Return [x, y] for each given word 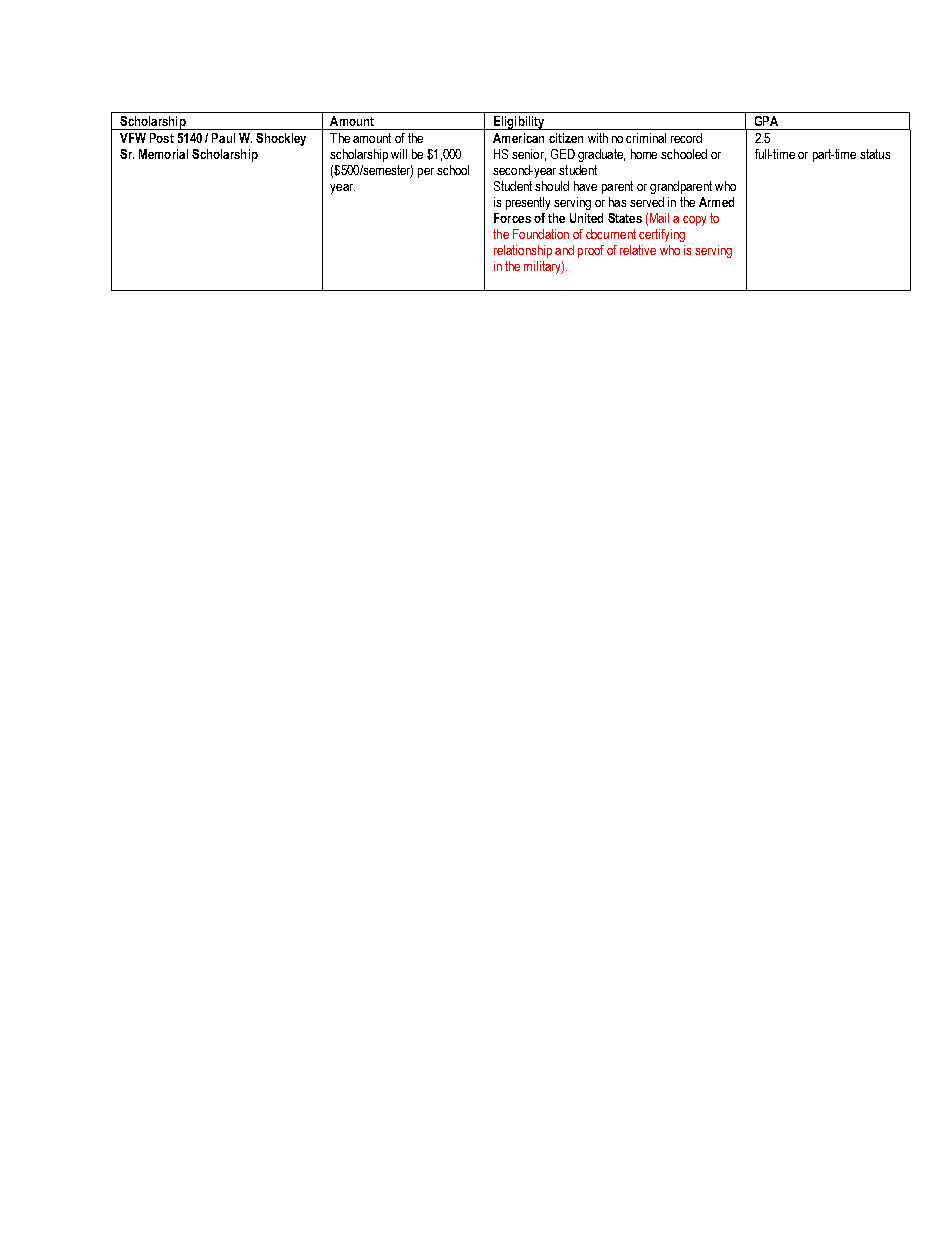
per [426, 173]
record [686, 138]
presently [528, 203]
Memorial [163, 154]
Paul [223, 138]
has [617, 202]
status [875, 154]
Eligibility [519, 123]
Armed [716, 202]
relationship [523, 251]
